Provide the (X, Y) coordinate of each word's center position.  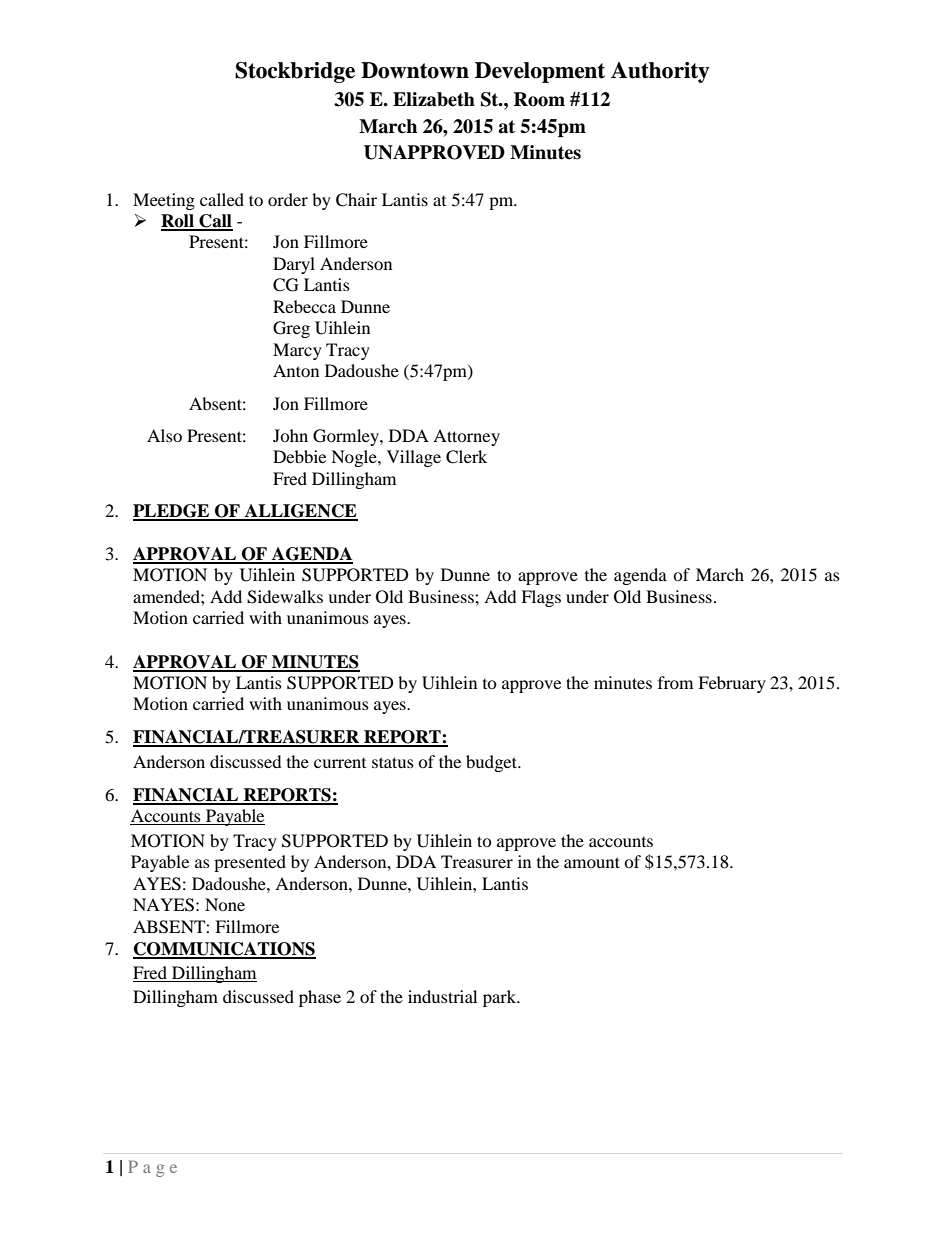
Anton (296, 370)
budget (493, 763)
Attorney (466, 437)
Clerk (466, 457)
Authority (660, 72)
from (675, 682)
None (225, 904)
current (340, 763)
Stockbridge (295, 72)
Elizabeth (434, 99)
